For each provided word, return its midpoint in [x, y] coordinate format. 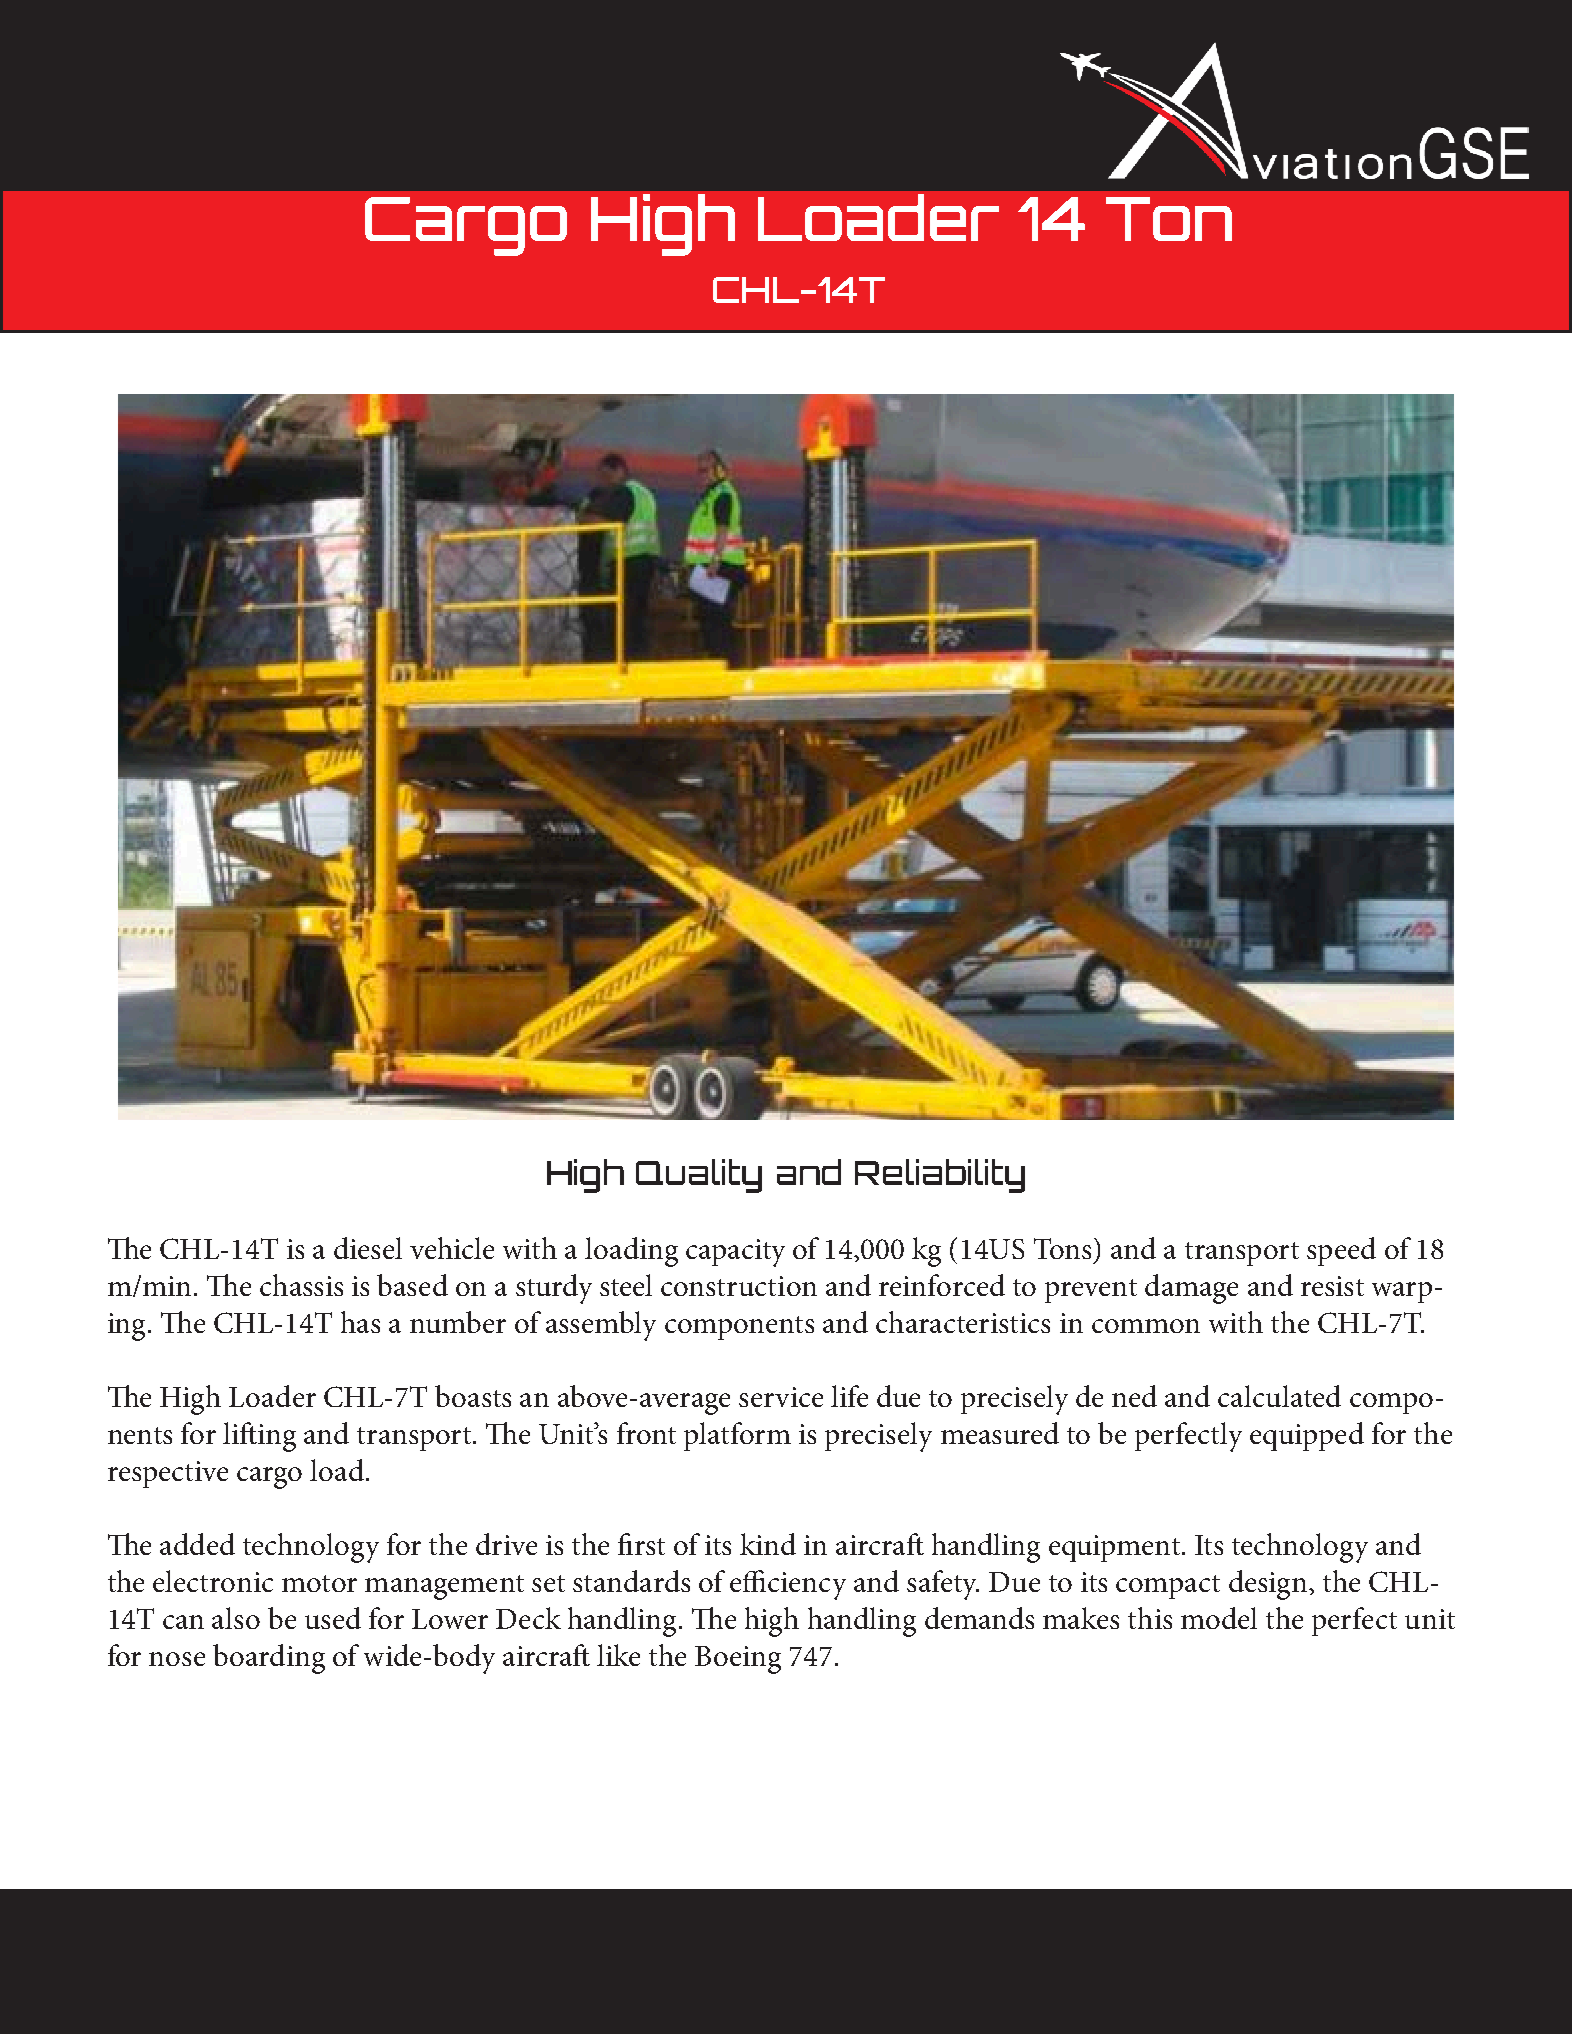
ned [1134, 1396]
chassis [301, 1285]
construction [739, 1286]
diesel [368, 1248]
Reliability [940, 1176]
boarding [269, 1659]
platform [737, 1436]
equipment [1114, 1548]
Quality [699, 1176]
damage [1191, 1289]
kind [768, 1544]
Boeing [738, 1660]
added [197, 1544]
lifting [259, 1437]
